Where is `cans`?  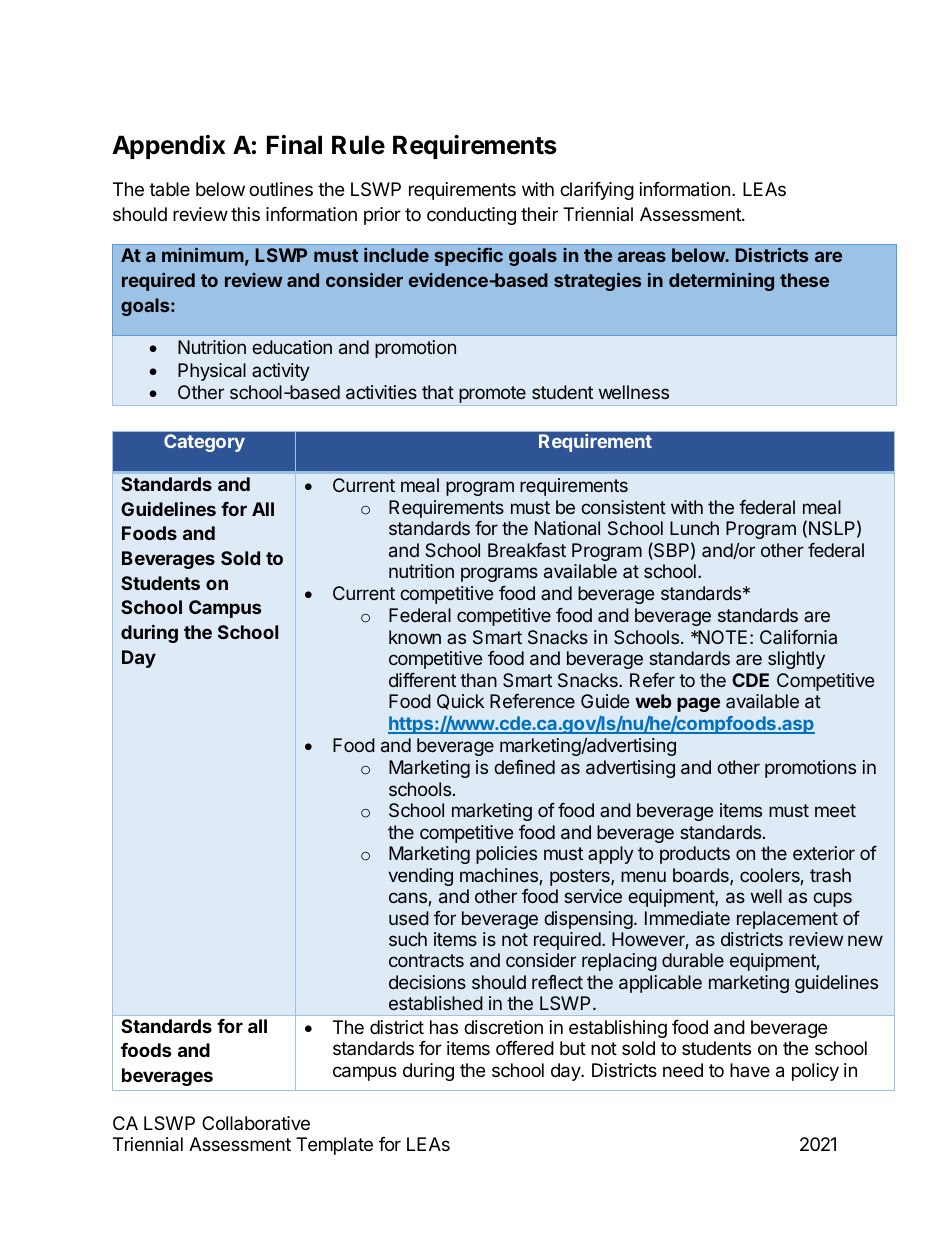 cans is located at coordinates (409, 899).
